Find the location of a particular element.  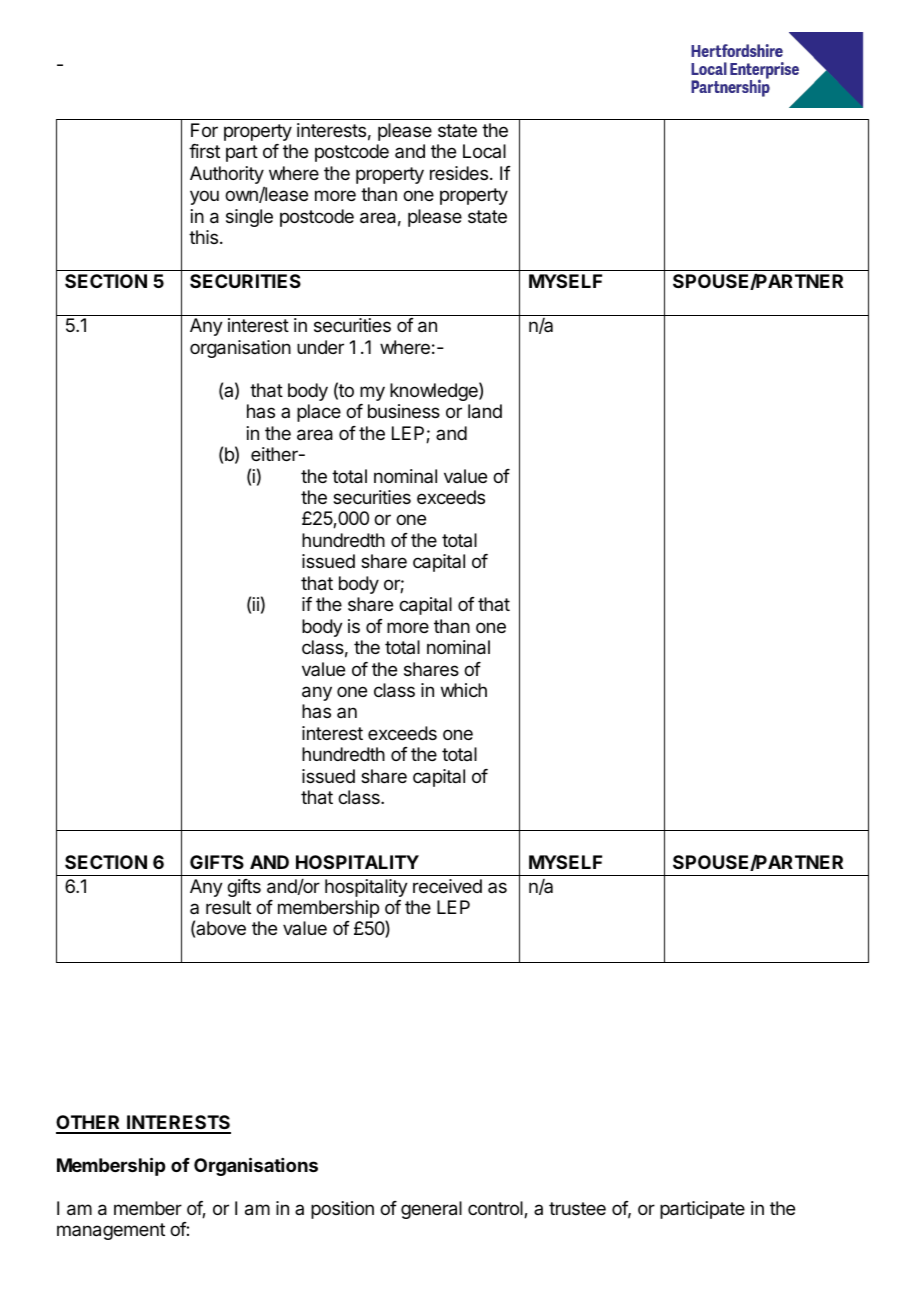

result is located at coordinates (228, 907).
